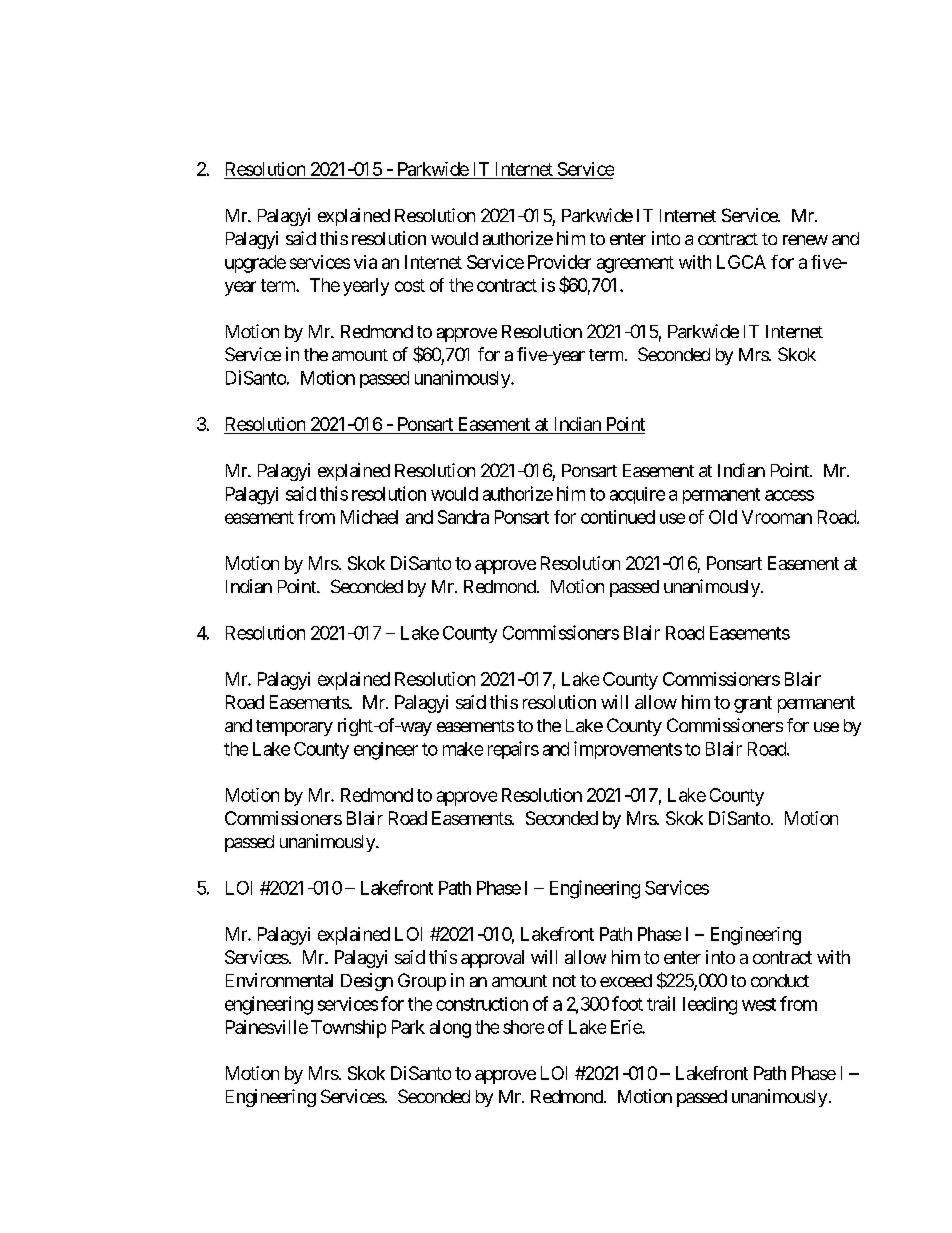  What do you see at coordinates (523, 1027) in the image?
I see `shore` at bounding box center [523, 1027].
